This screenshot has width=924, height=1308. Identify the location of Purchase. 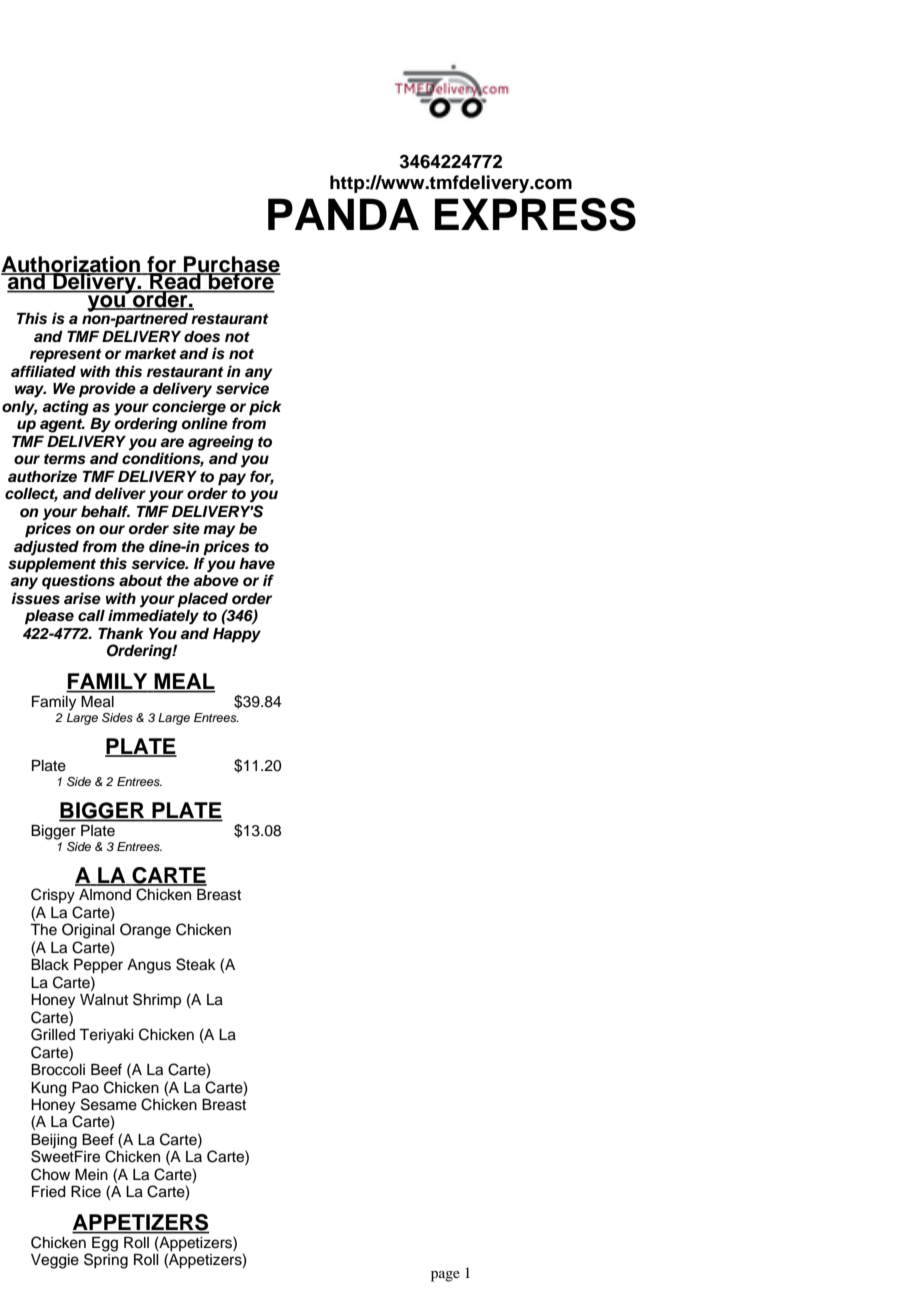
(231, 265).
